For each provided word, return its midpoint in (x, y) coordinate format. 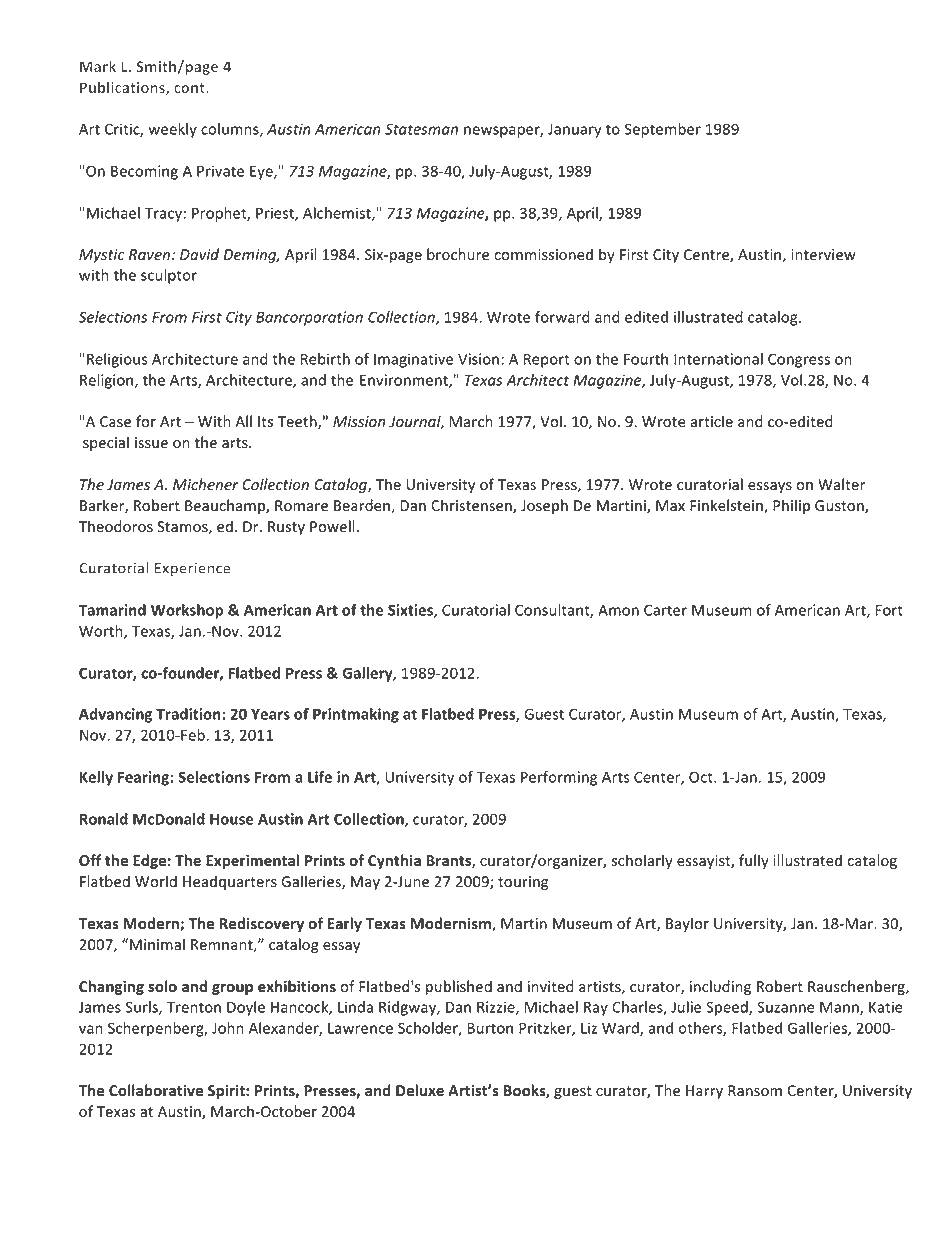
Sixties (411, 611)
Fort (889, 610)
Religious (117, 360)
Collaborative (156, 1090)
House (231, 819)
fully (754, 861)
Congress (799, 360)
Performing (559, 778)
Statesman (421, 129)
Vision (478, 359)
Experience (192, 569)
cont (190, 88)
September (663, 130)
